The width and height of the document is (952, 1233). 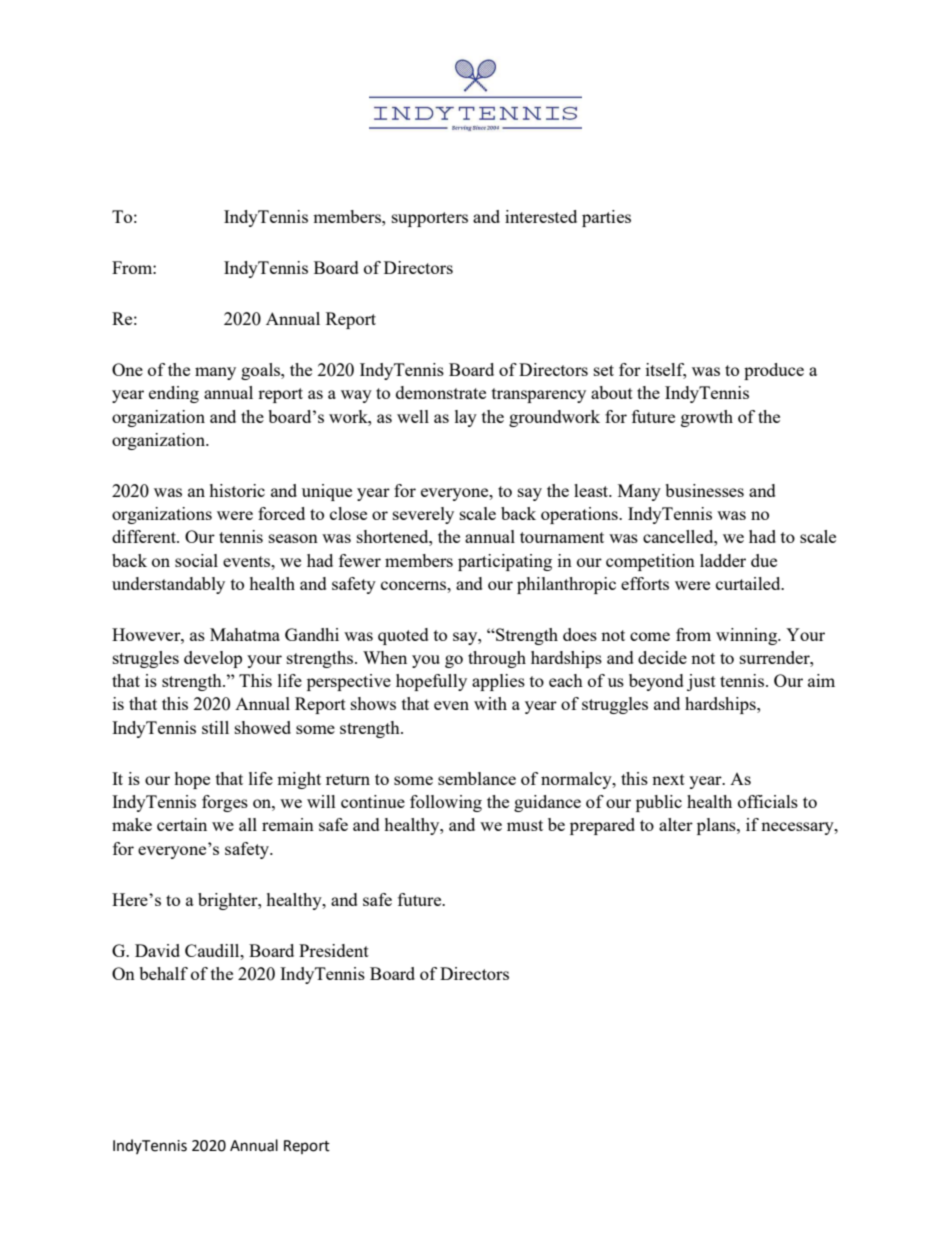 I want to click on with, so click(x=490, y=703).
